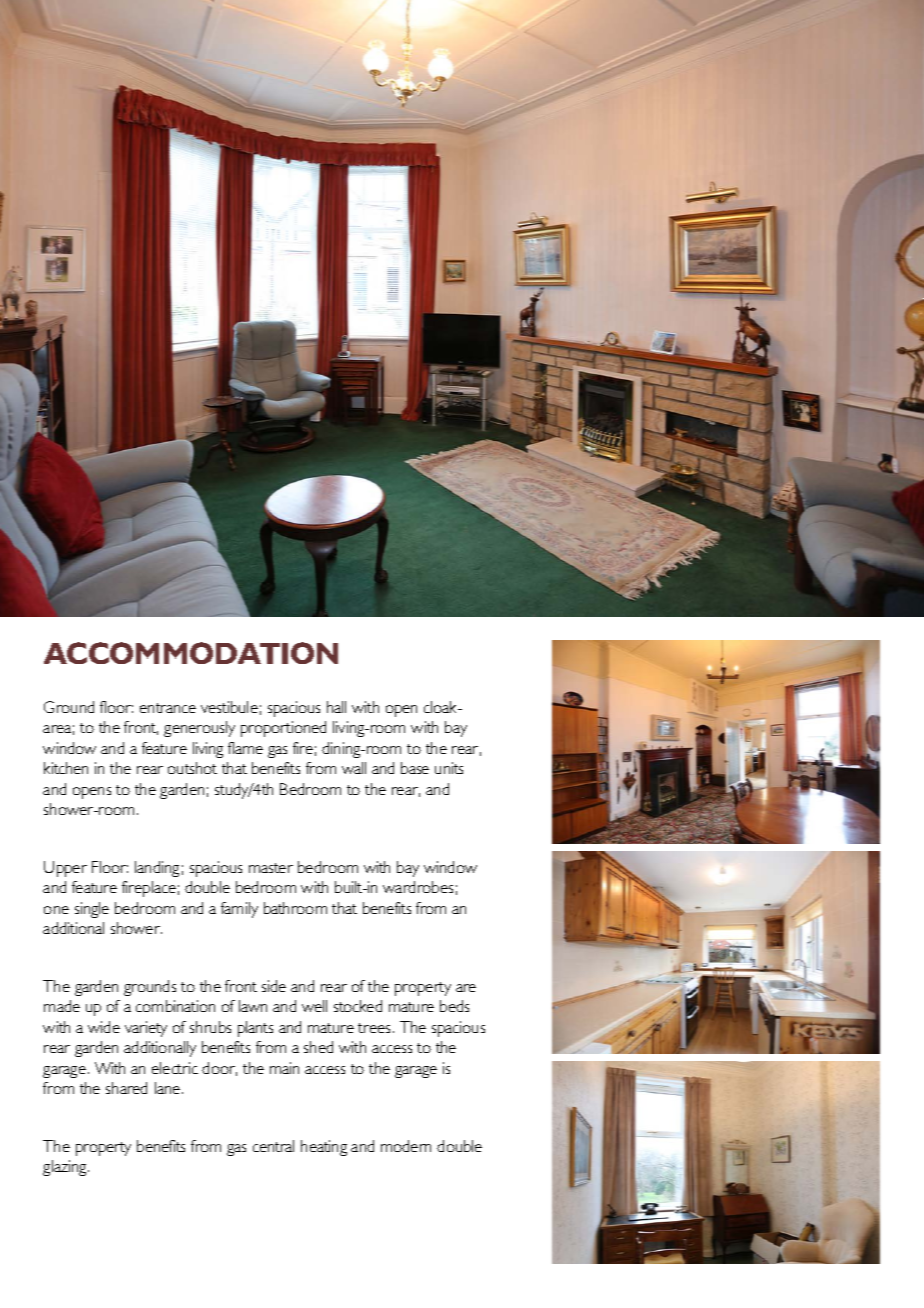 This screenshot has width=924, height=1308. I want to click on central, so click(273, 1146).
